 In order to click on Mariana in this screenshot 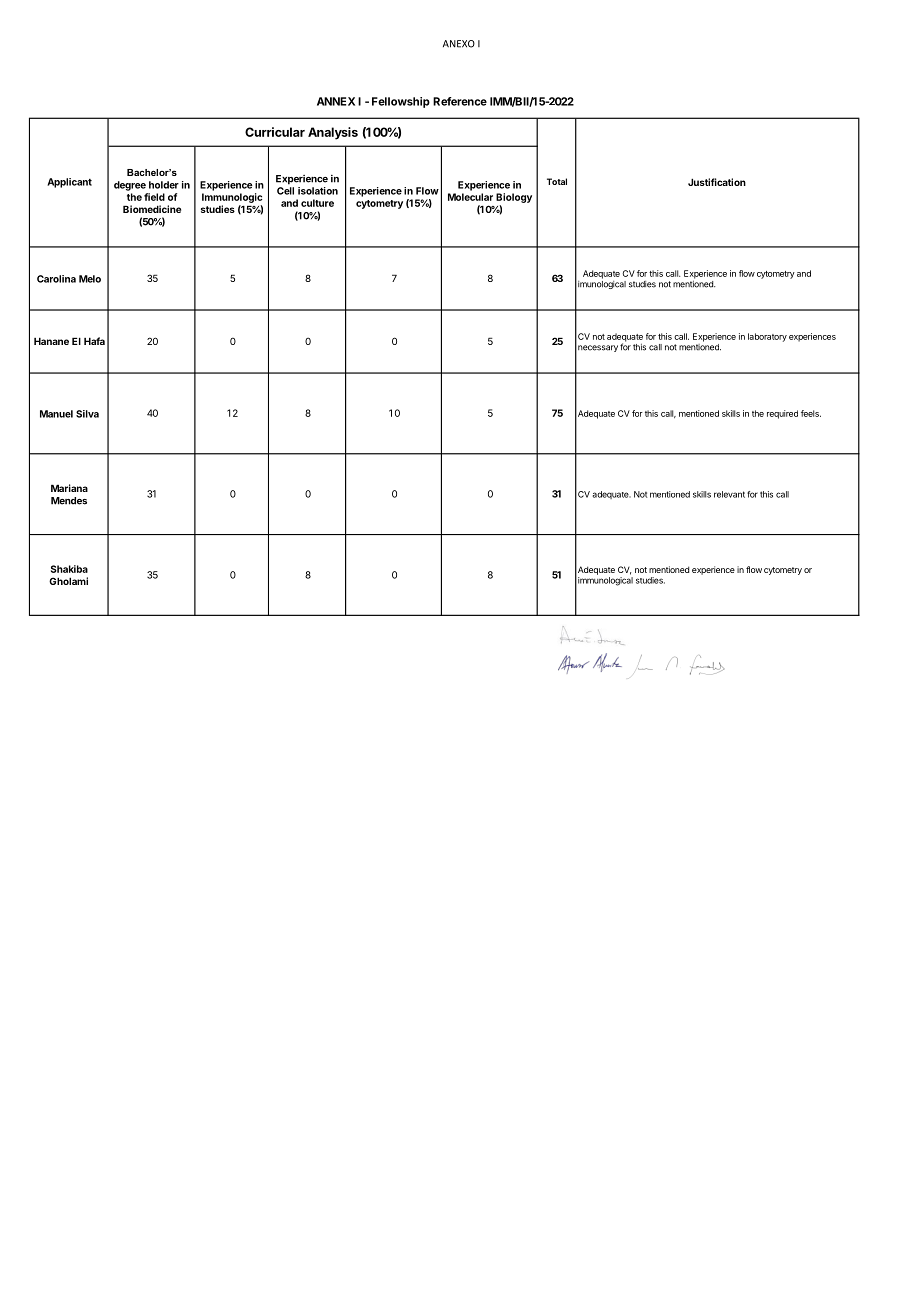, I will do `click(69, 488)`.
